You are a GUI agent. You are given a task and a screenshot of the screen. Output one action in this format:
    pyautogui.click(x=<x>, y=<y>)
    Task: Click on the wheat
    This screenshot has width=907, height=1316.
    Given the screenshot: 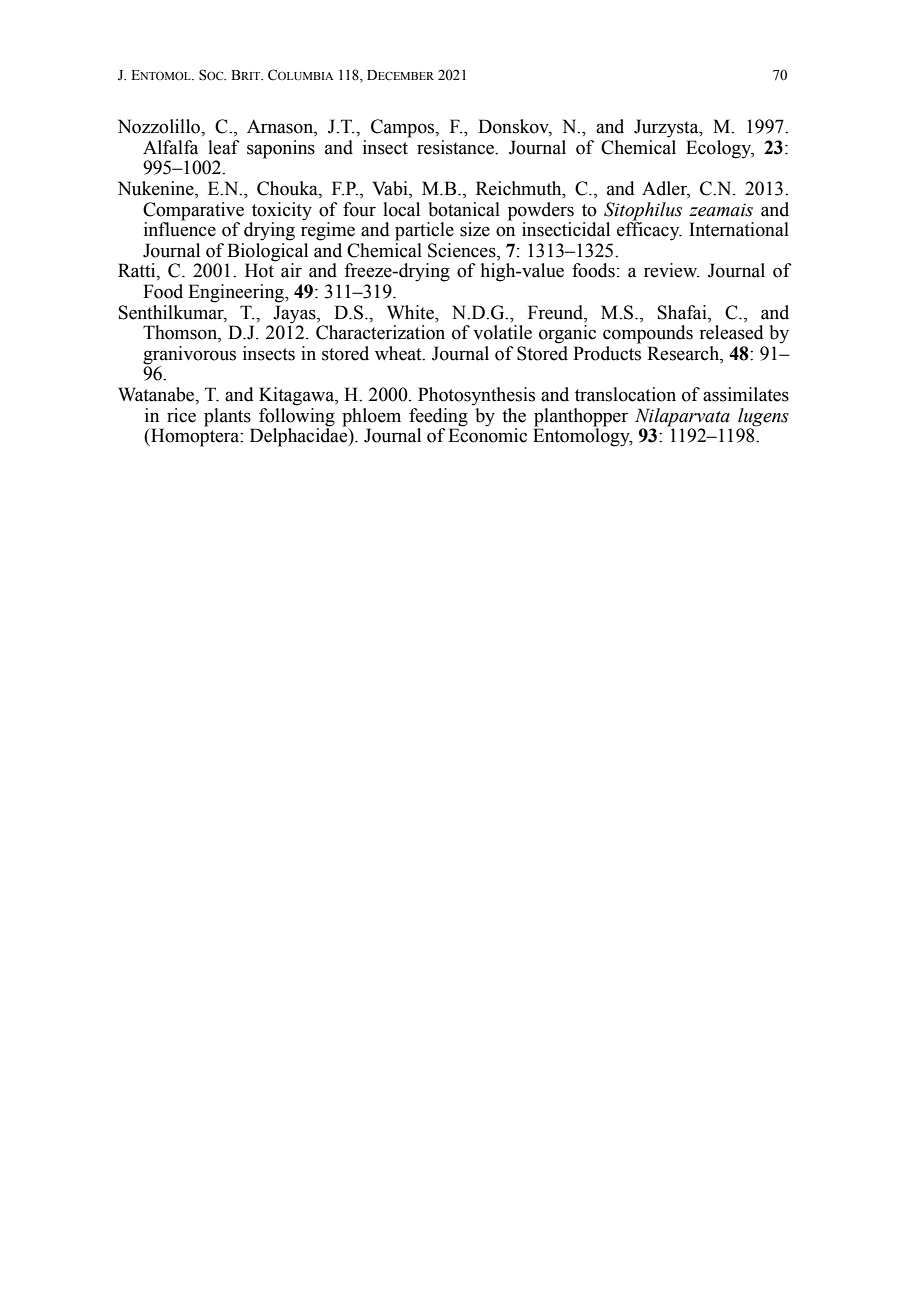 What is the action you would take?
    pyautogui.click(x=399, y=353)
